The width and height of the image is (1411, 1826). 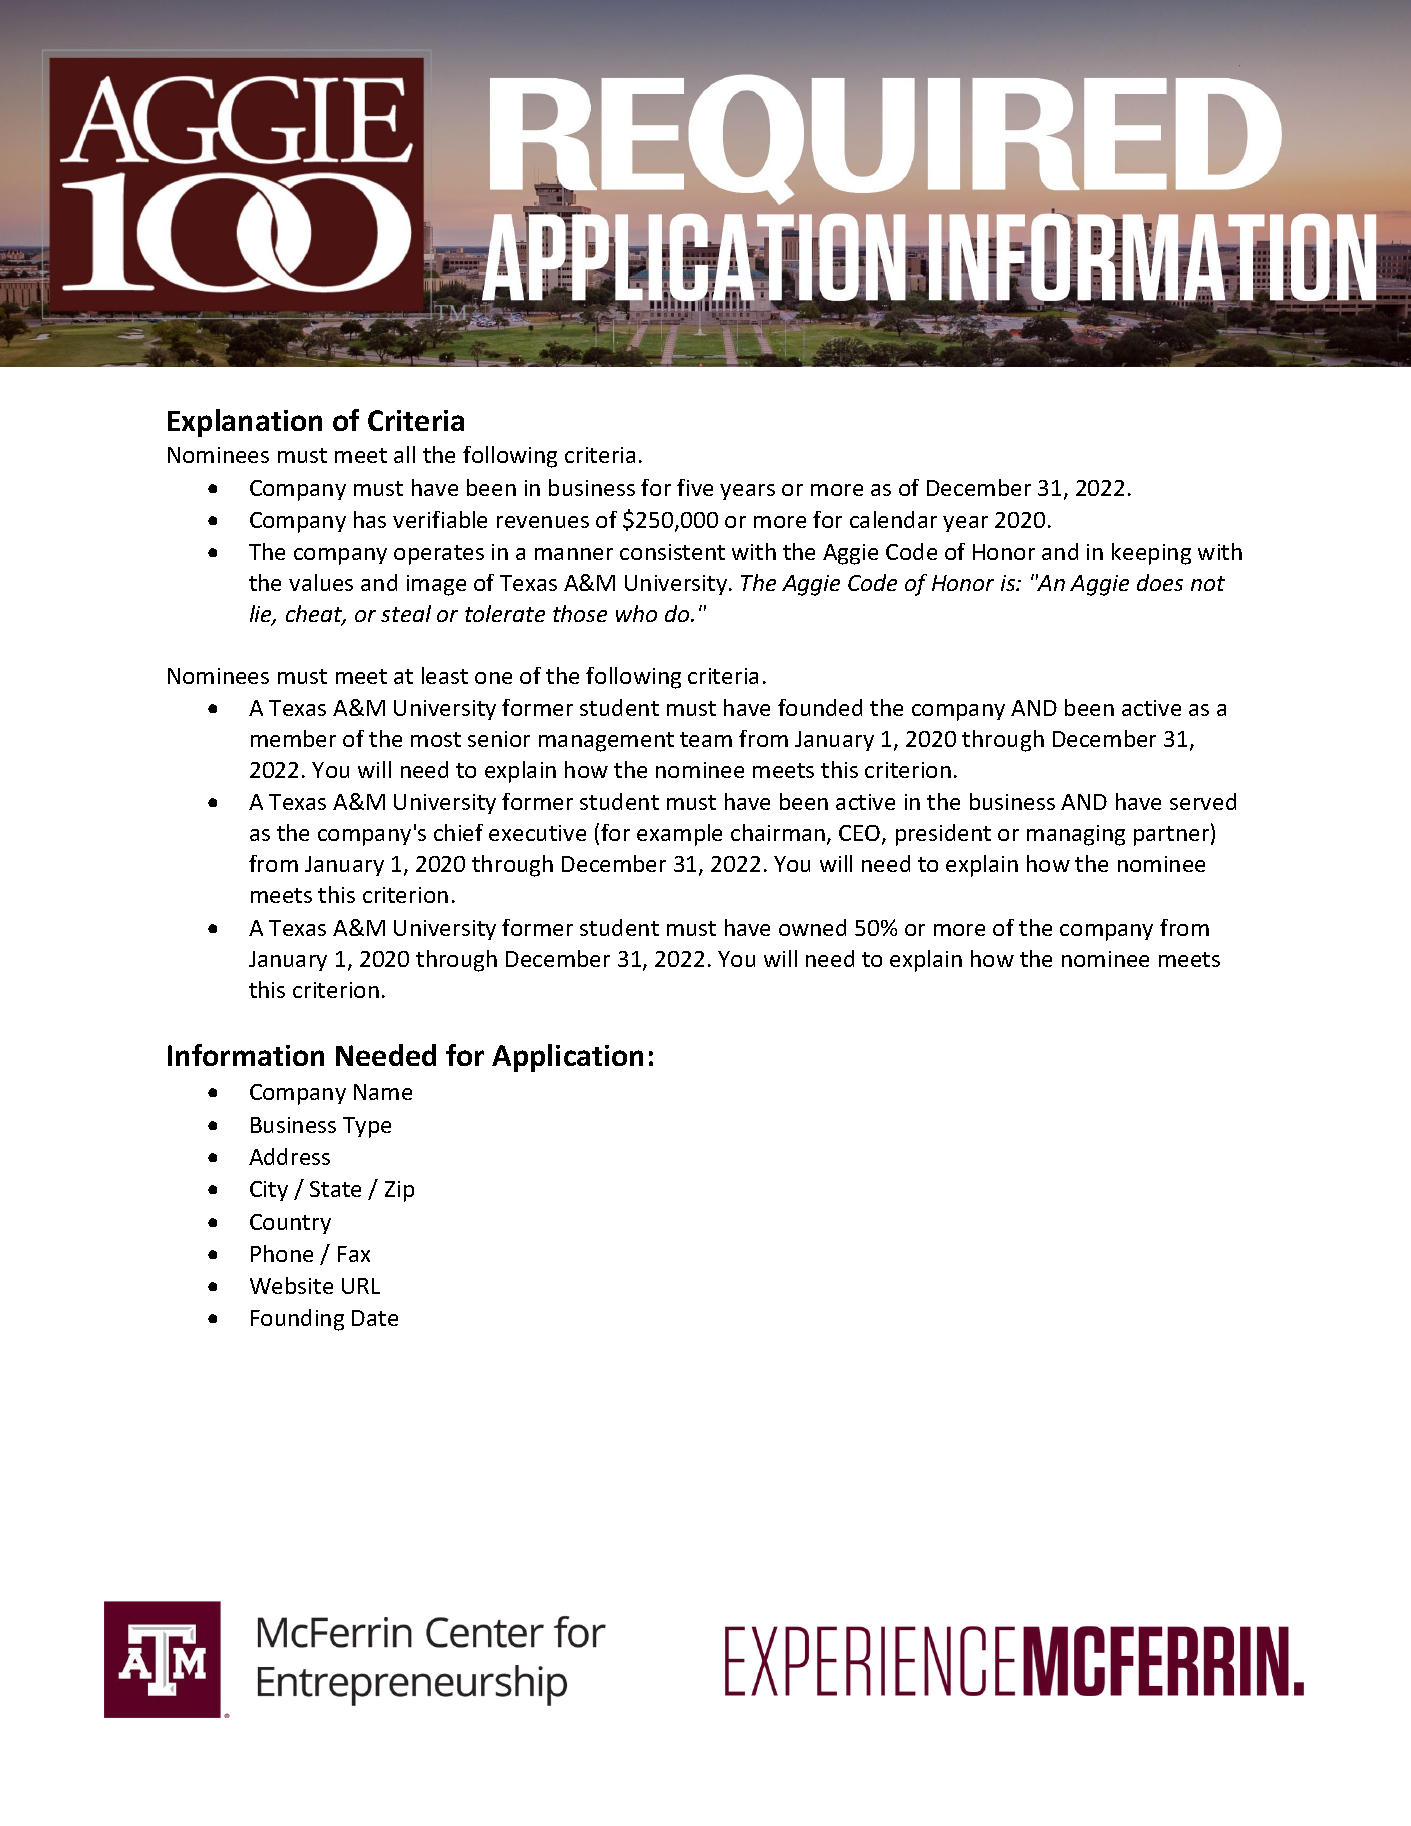 What do you see at coordinates (404, 454) in the image?
I see `all` at bounding box center [404, 454].
